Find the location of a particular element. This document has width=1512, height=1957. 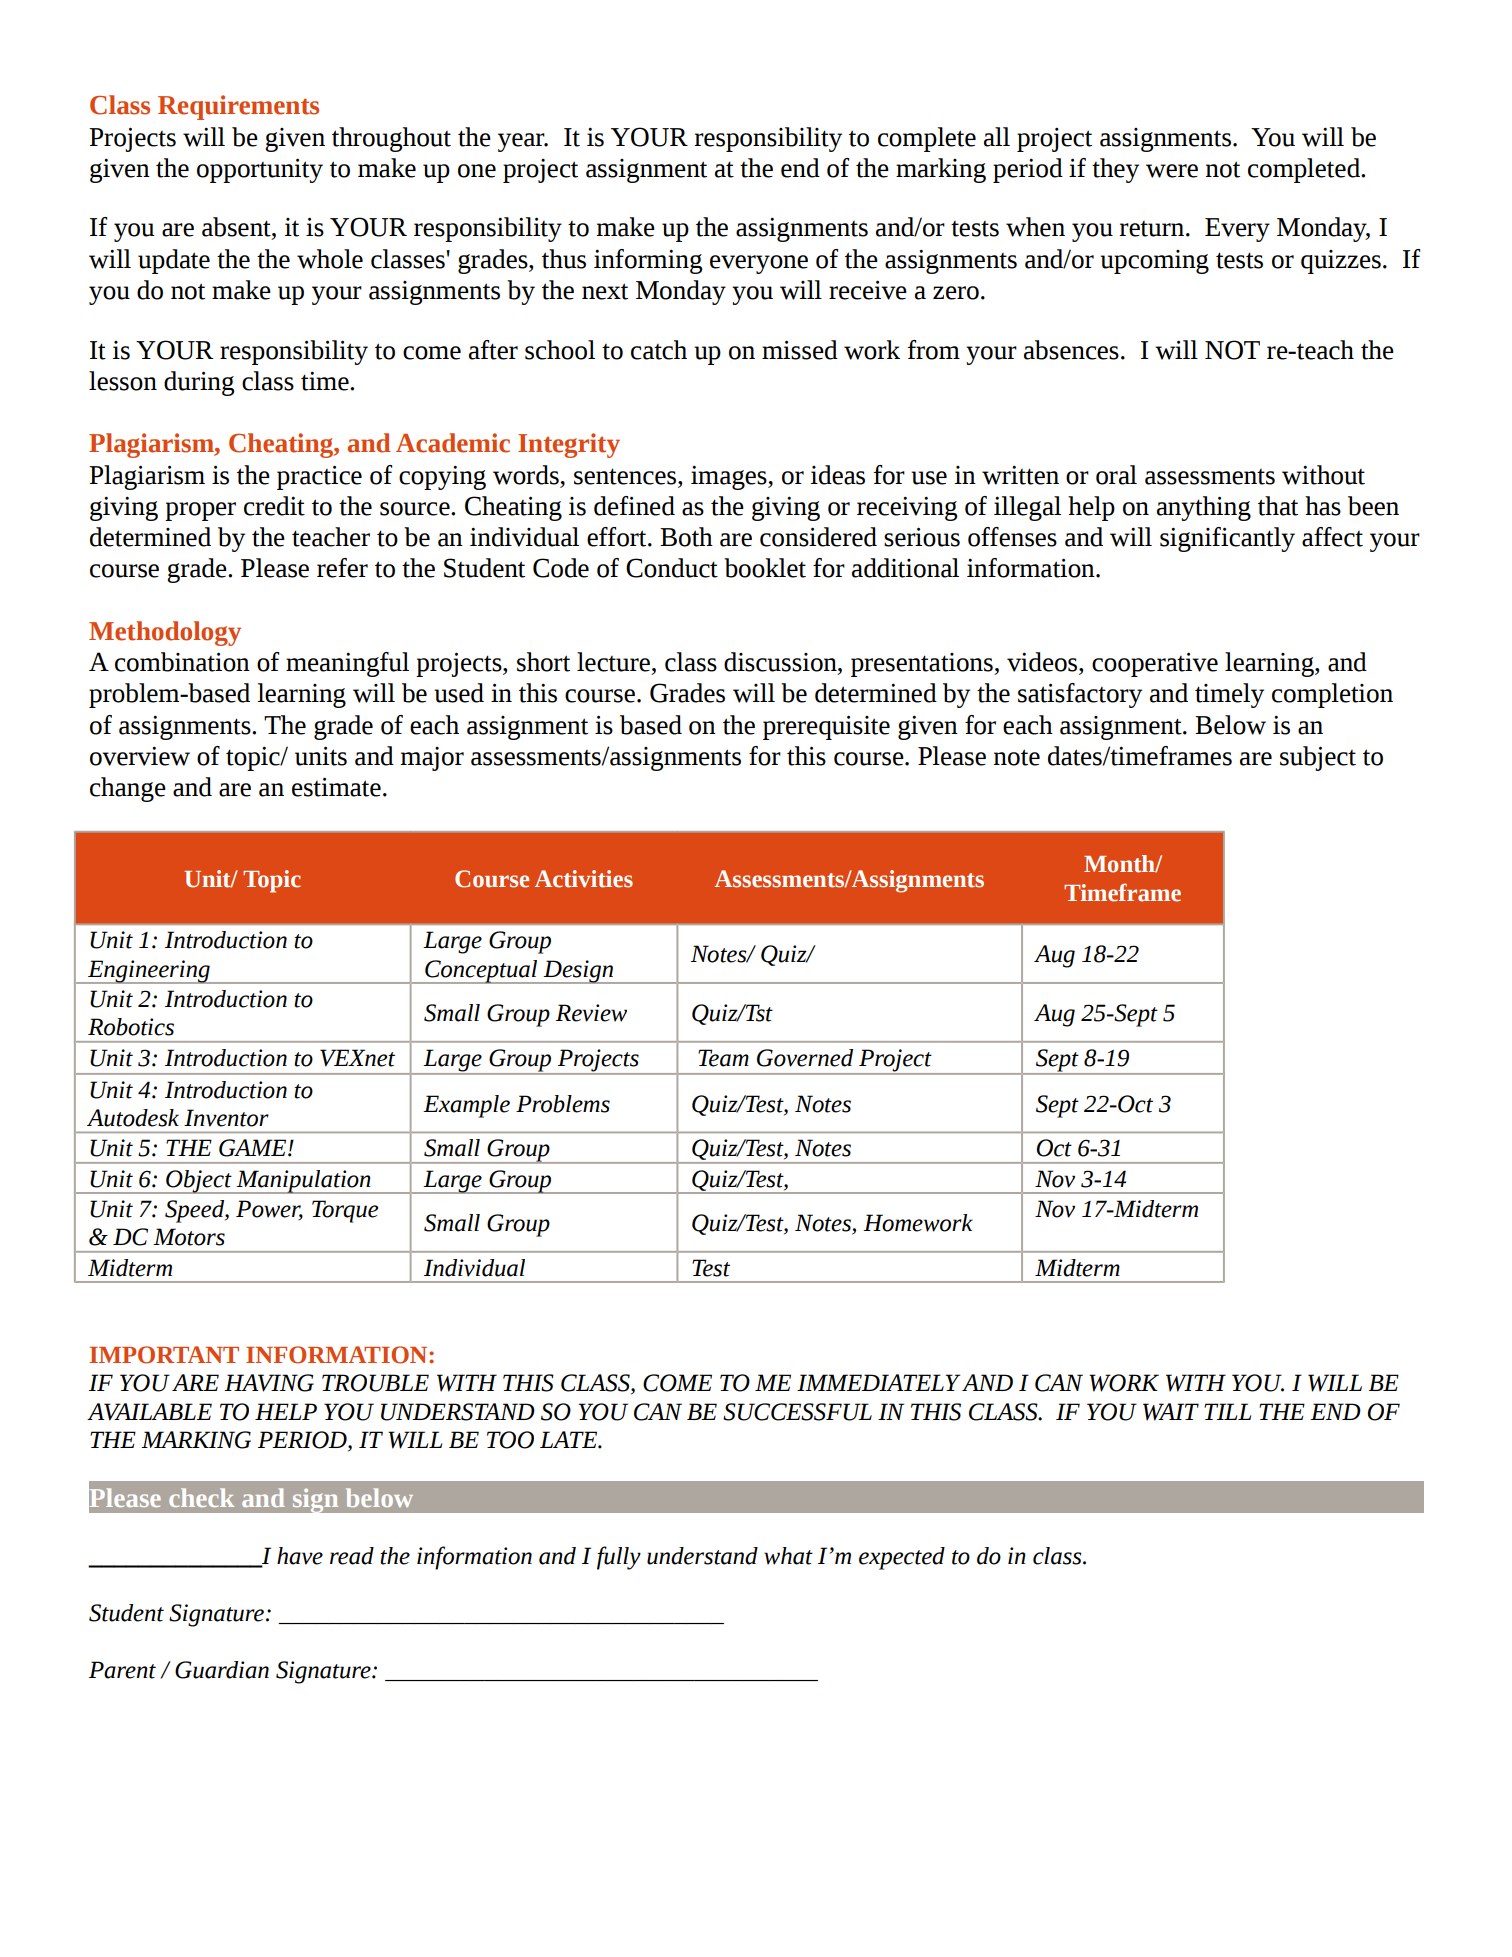

subject is located at coordinates (1318, 758).
